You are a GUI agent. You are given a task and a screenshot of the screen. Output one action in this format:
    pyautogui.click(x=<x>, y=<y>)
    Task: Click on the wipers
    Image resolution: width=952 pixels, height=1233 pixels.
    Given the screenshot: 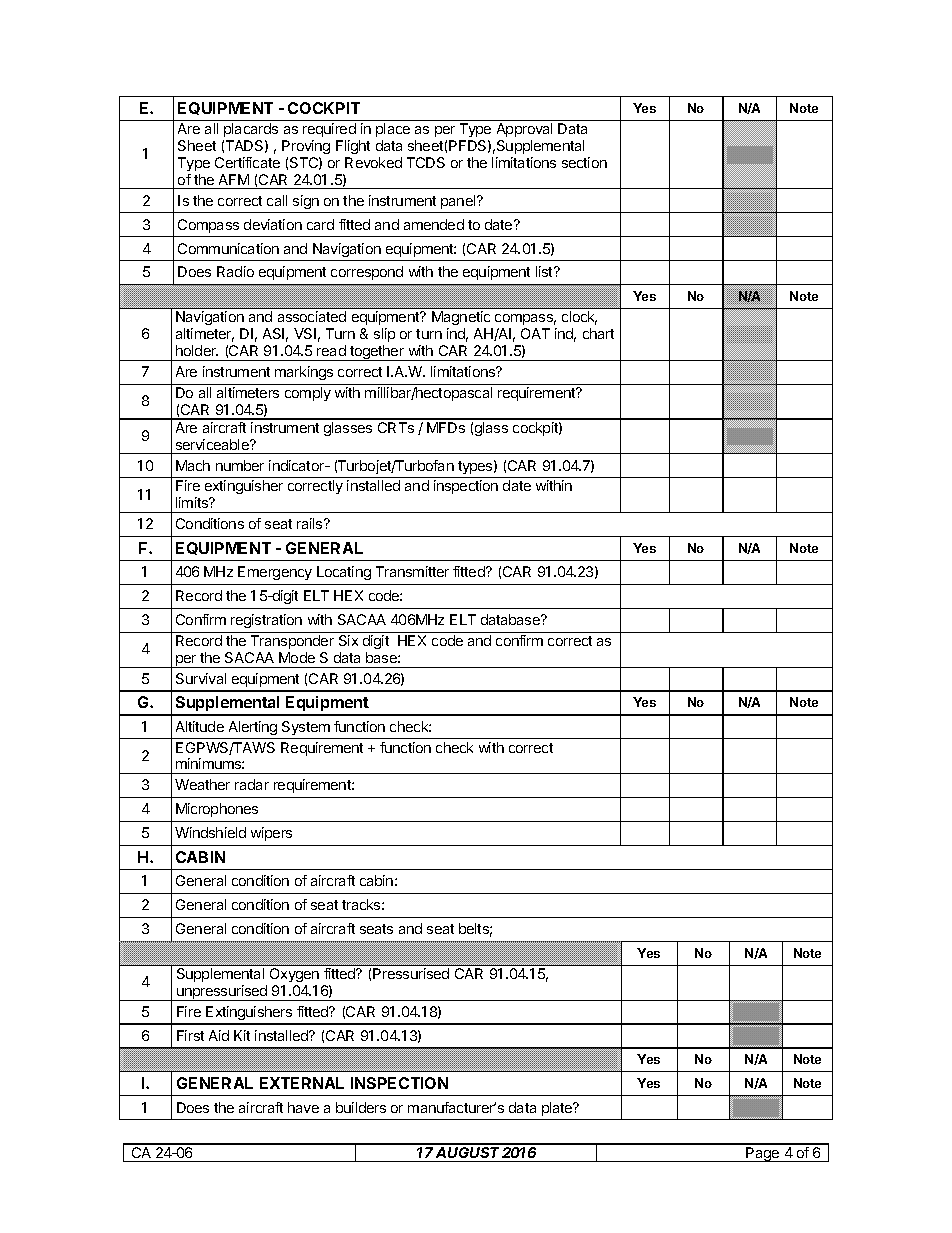 What is the action you would take?
    pyautogui.click(x=271, y=834)
